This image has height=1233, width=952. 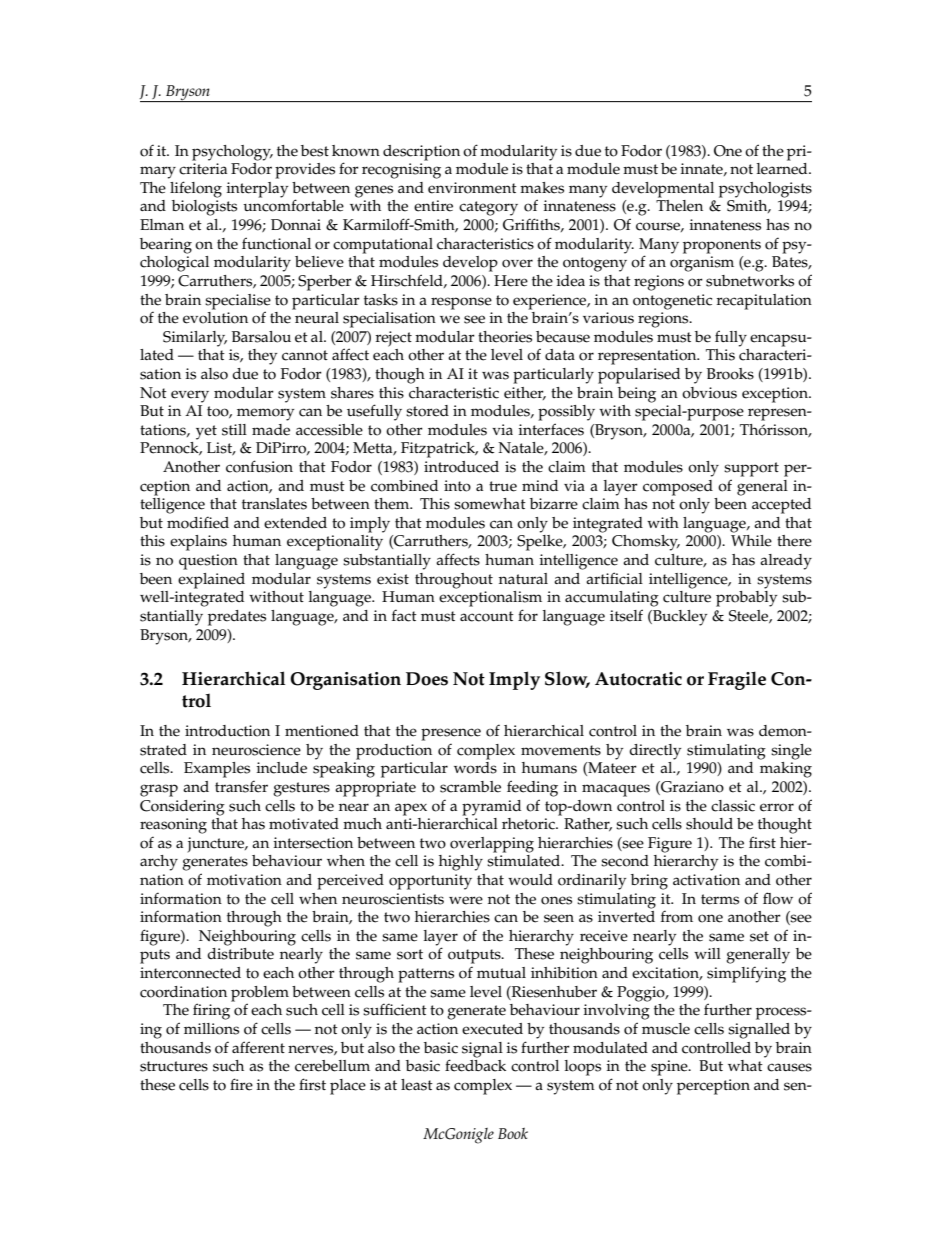 What do you see at coordinates (487, 616) in the image?
I see `account` at bounding box center [487, 616].
